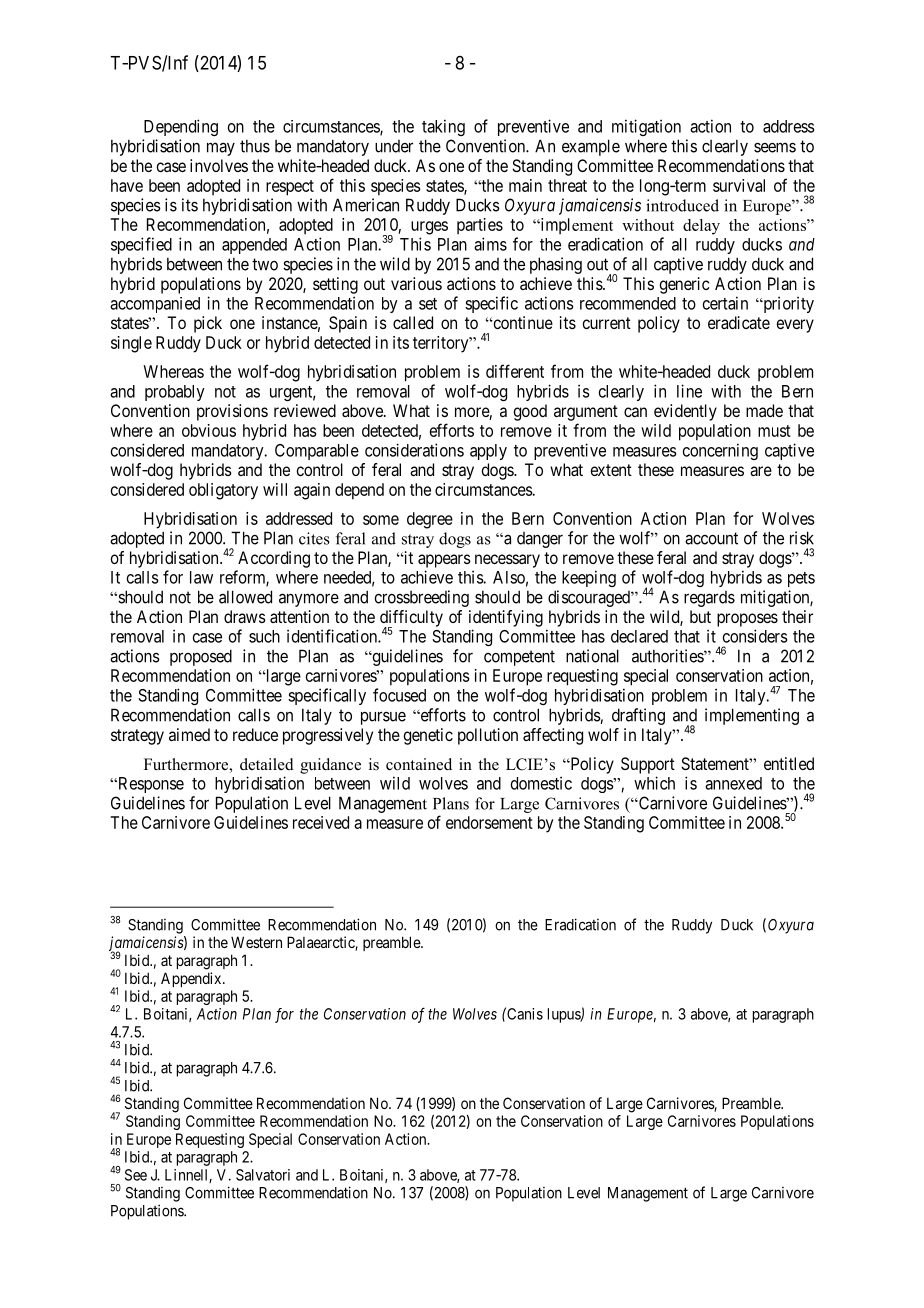  Describe the element at coordinates (443, 127) in the screenshot. I see `taking` at that location.
